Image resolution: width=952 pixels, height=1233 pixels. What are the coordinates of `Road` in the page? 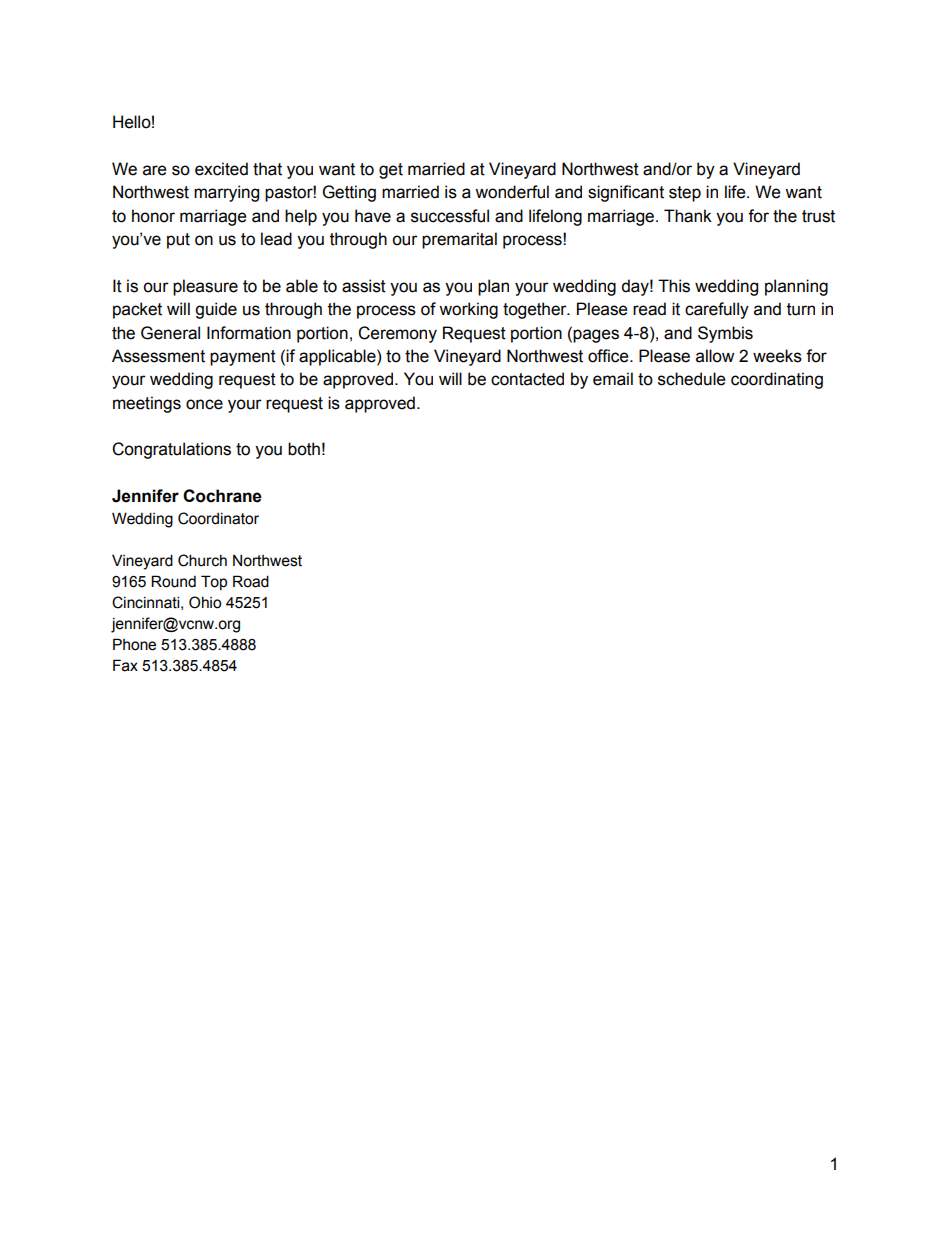 It's located at (251, 581).
